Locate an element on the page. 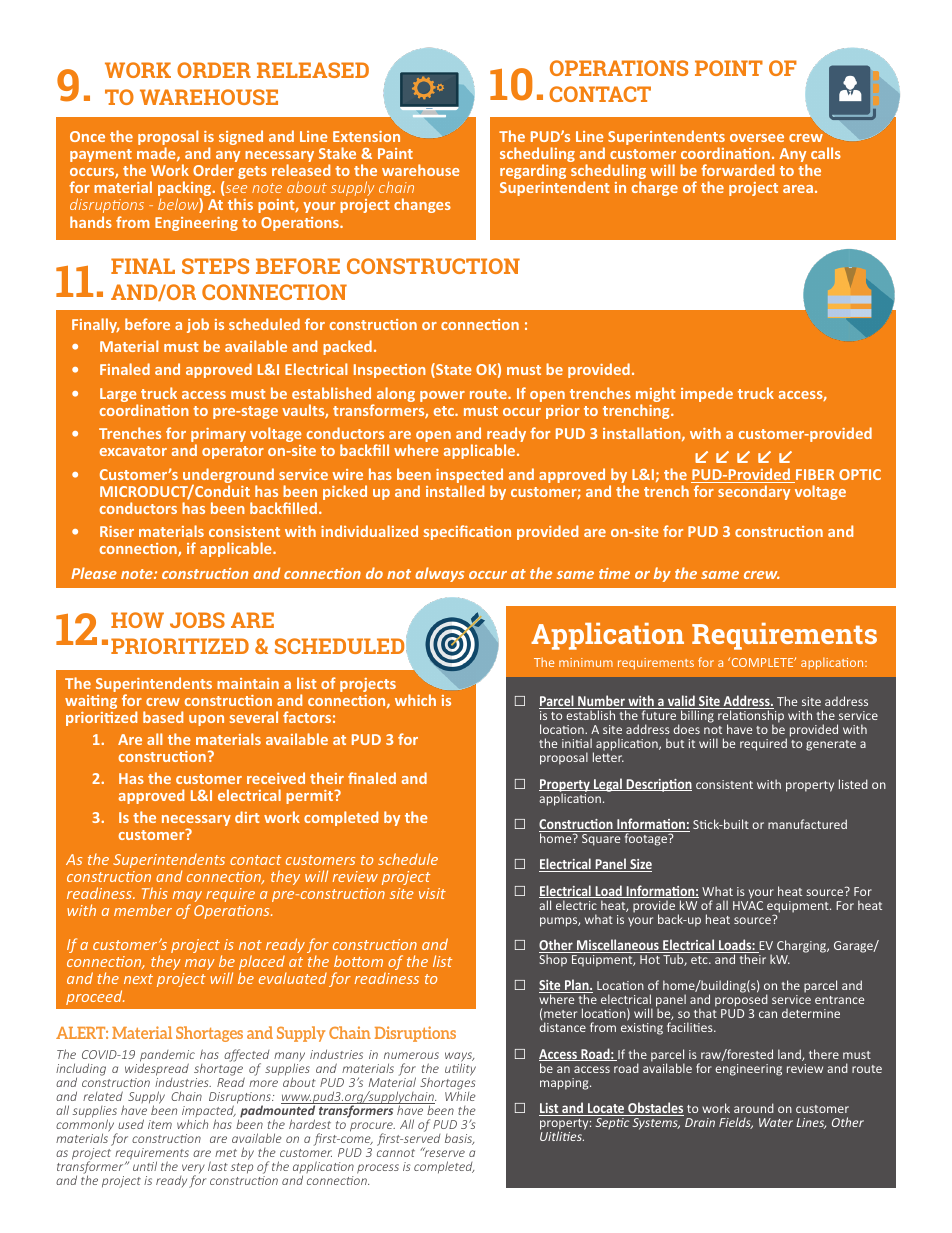 The width and height of the document is (952, 1233). basis is located at coordinates (459, 1139).
